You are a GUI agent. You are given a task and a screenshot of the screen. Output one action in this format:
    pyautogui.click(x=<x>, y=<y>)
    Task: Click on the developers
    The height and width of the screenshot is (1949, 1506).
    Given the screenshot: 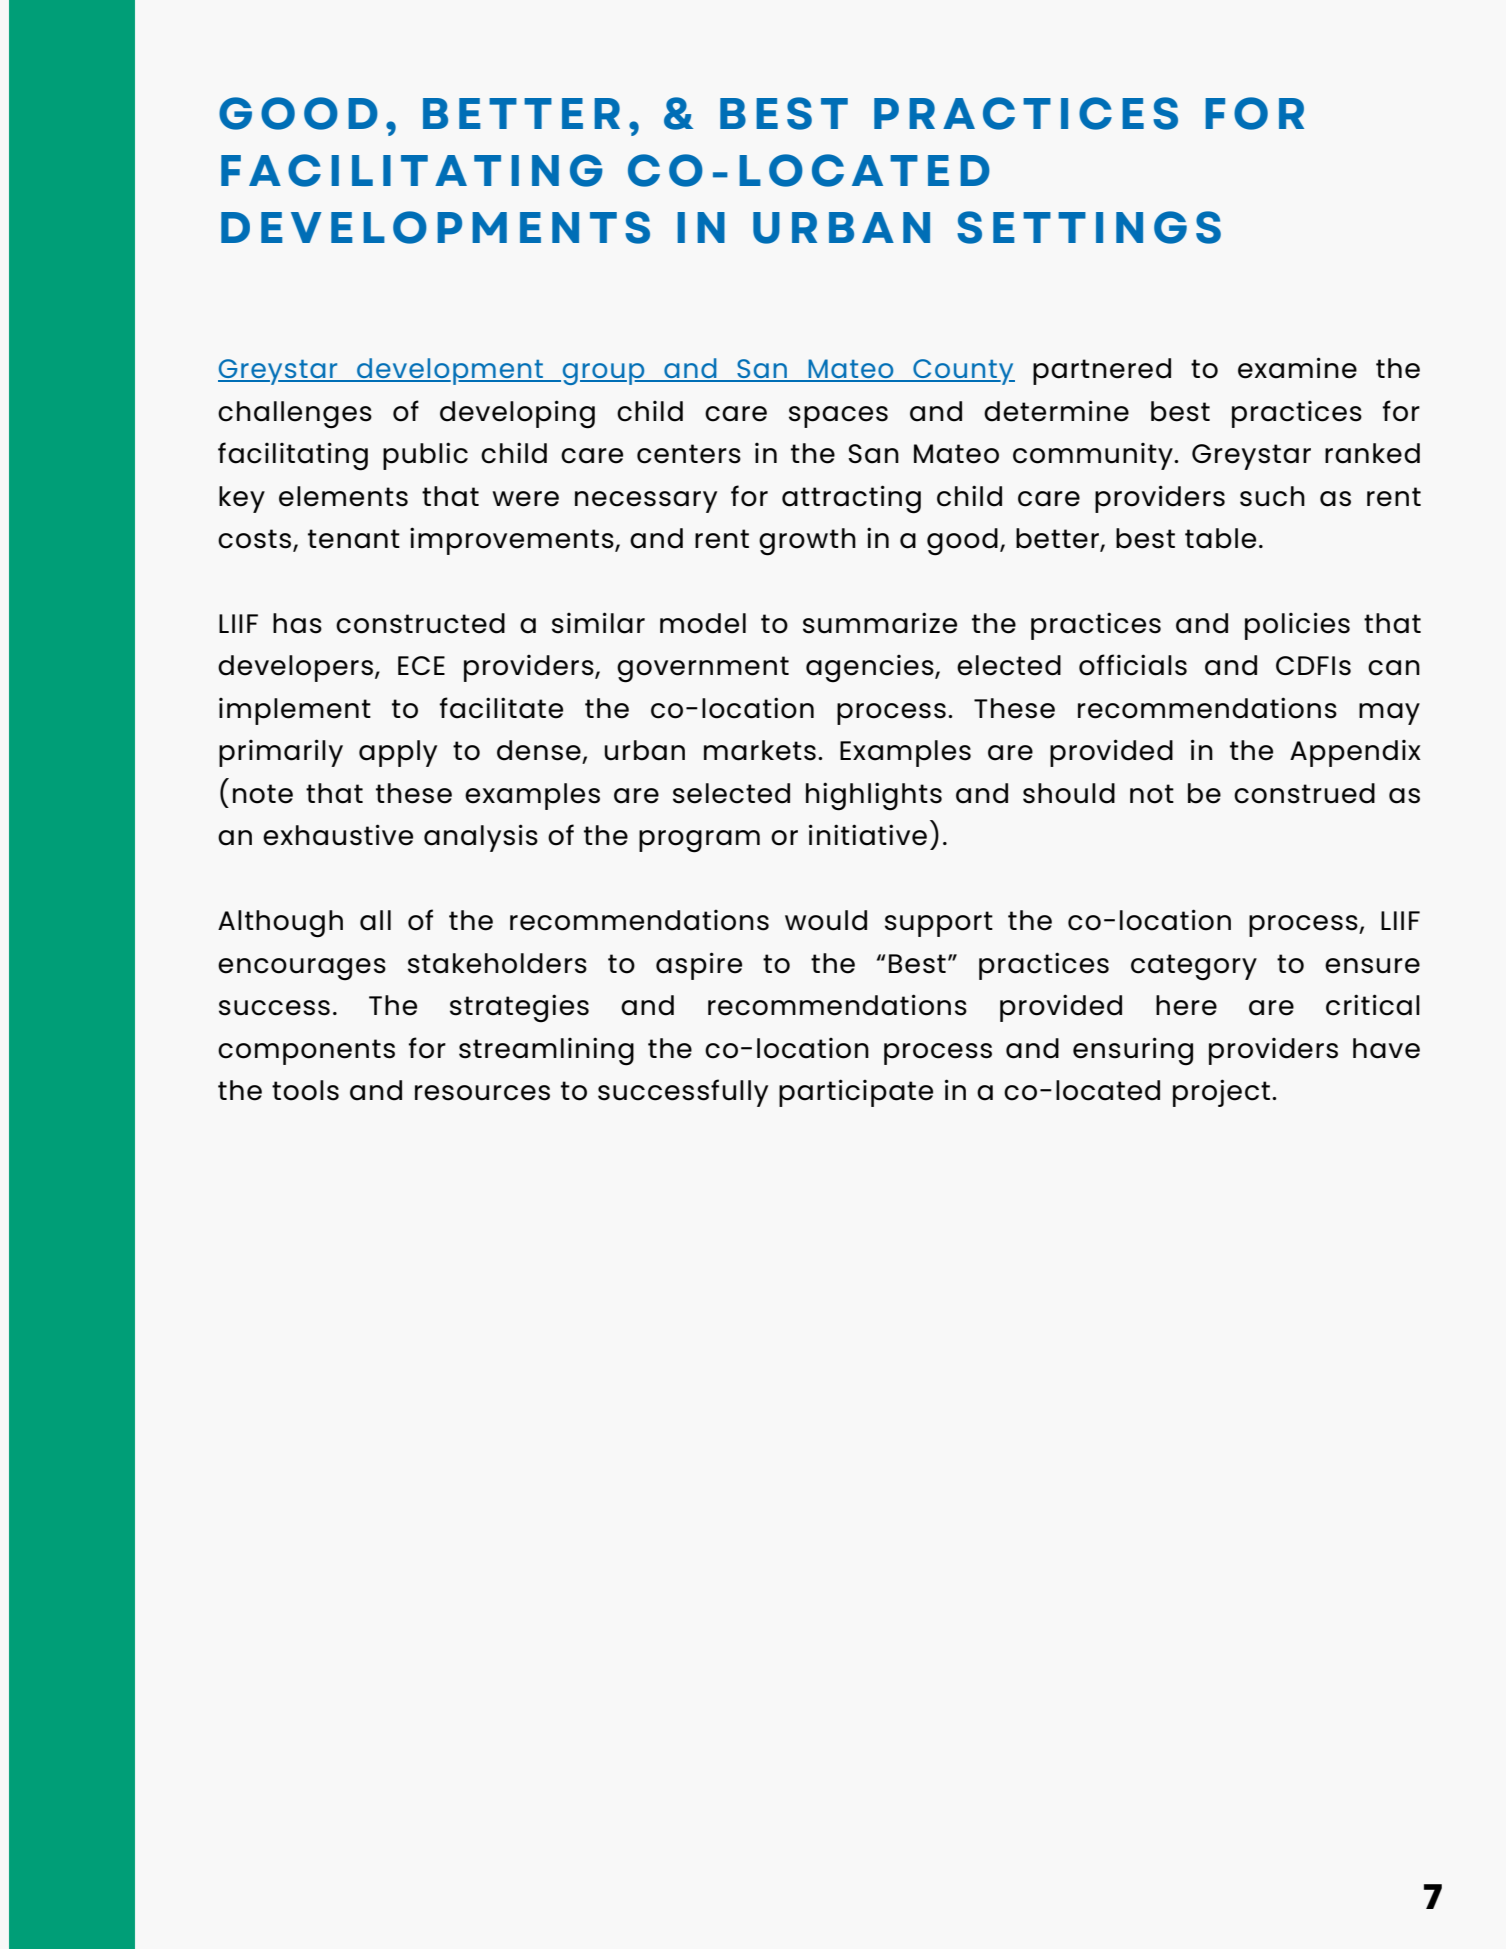 What is the action you would take?
    pyautogui.click(x=295, y=668)
